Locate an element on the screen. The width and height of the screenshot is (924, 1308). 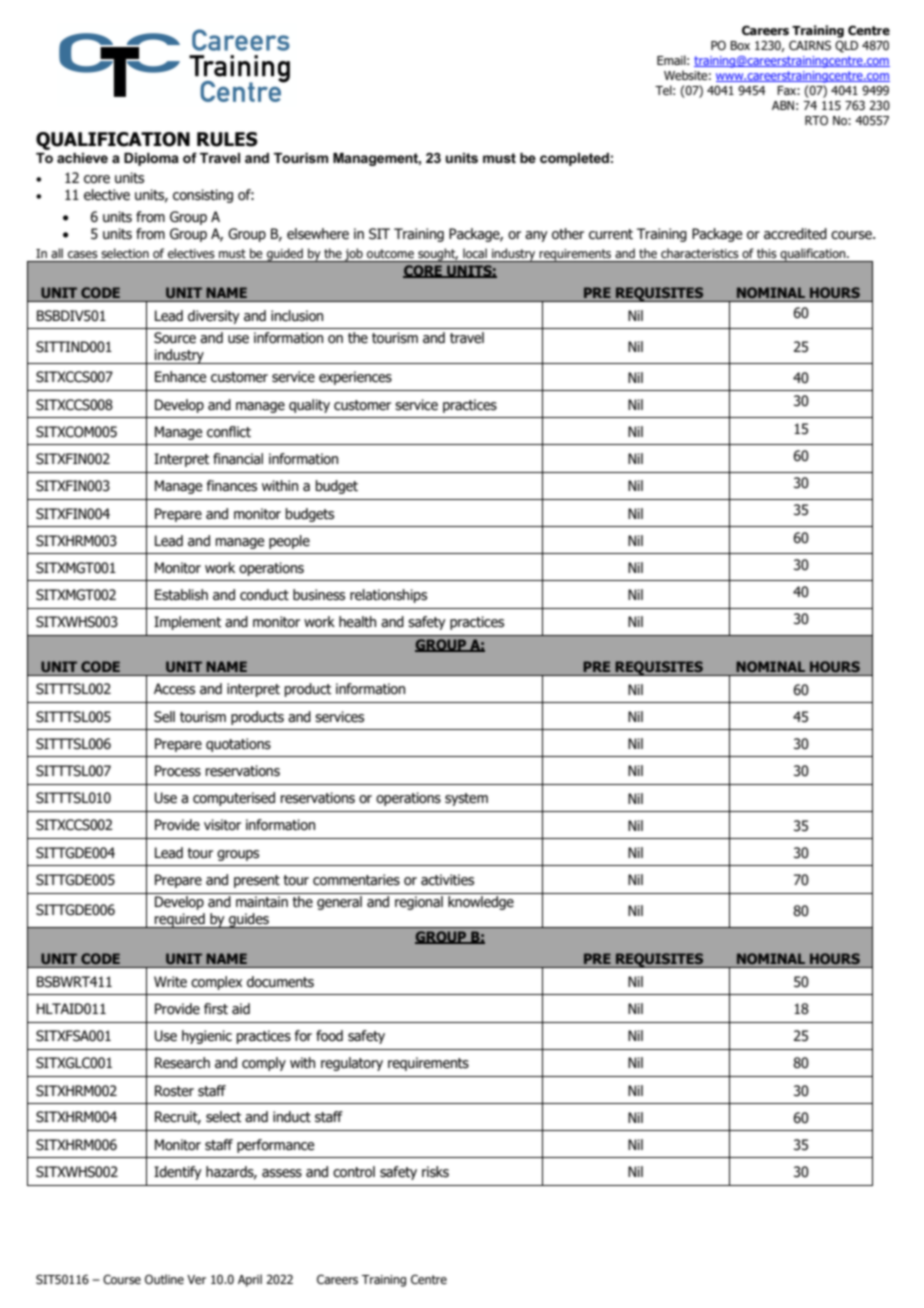
completed is located at coordinates (574, 159).
